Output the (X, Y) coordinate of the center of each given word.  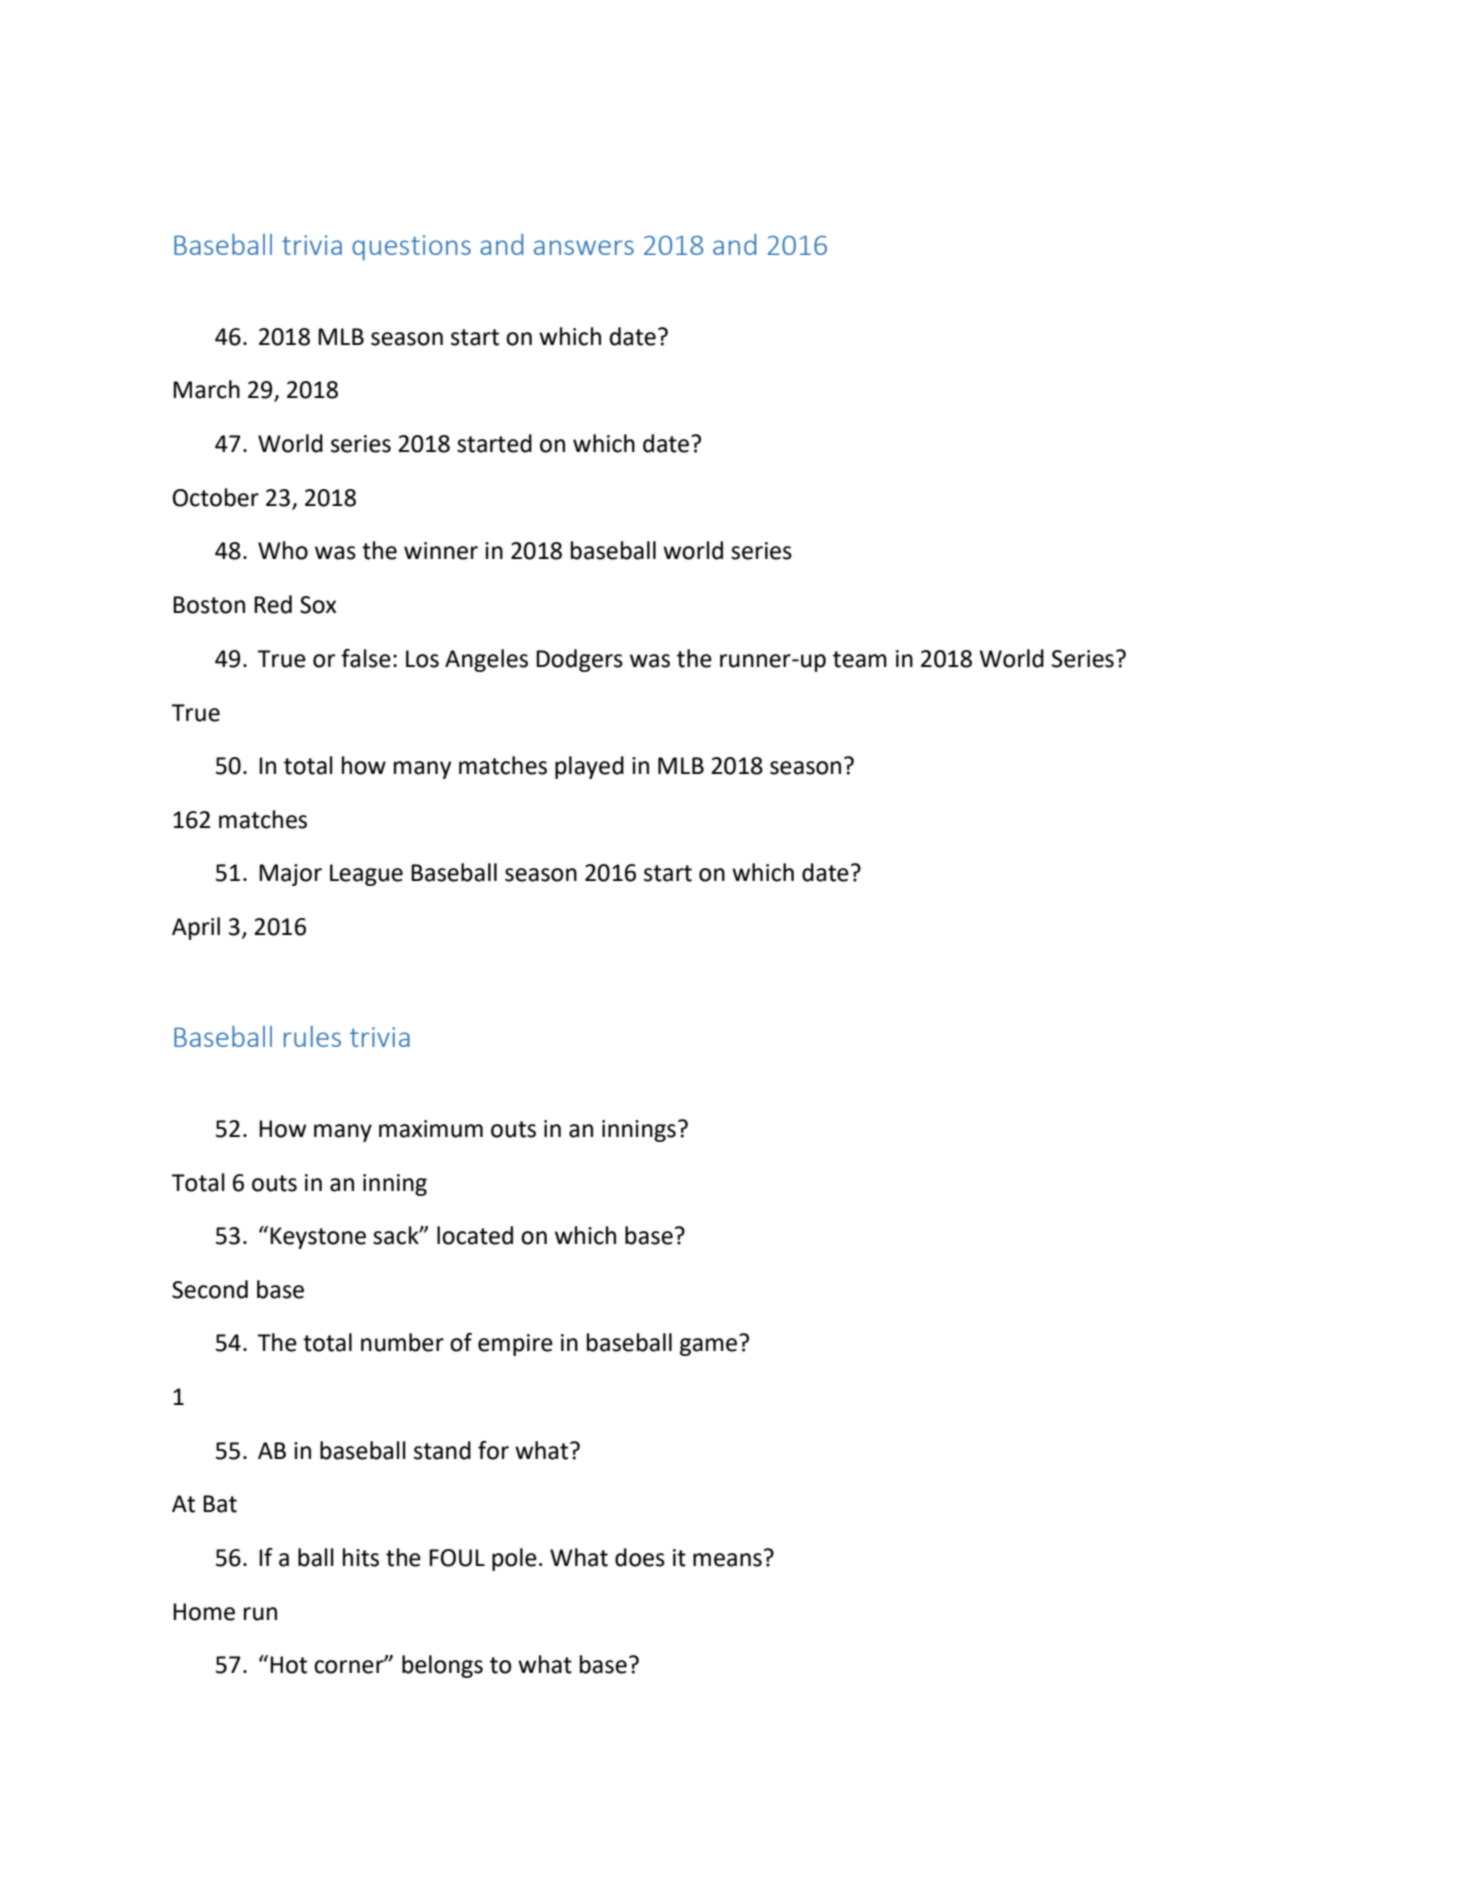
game (708, 1347)
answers (584, 247)
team (860, 659)
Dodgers (579, 660)
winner (441, 551)
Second (210, 1289)
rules (312, 1036)
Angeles (486, 660)
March (206, 389)
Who (283, 550)
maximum (431, 1129)
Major (290, 875)
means (727, 1560)
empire (515, 1345)
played (589, 767)
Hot (288, 1665)
